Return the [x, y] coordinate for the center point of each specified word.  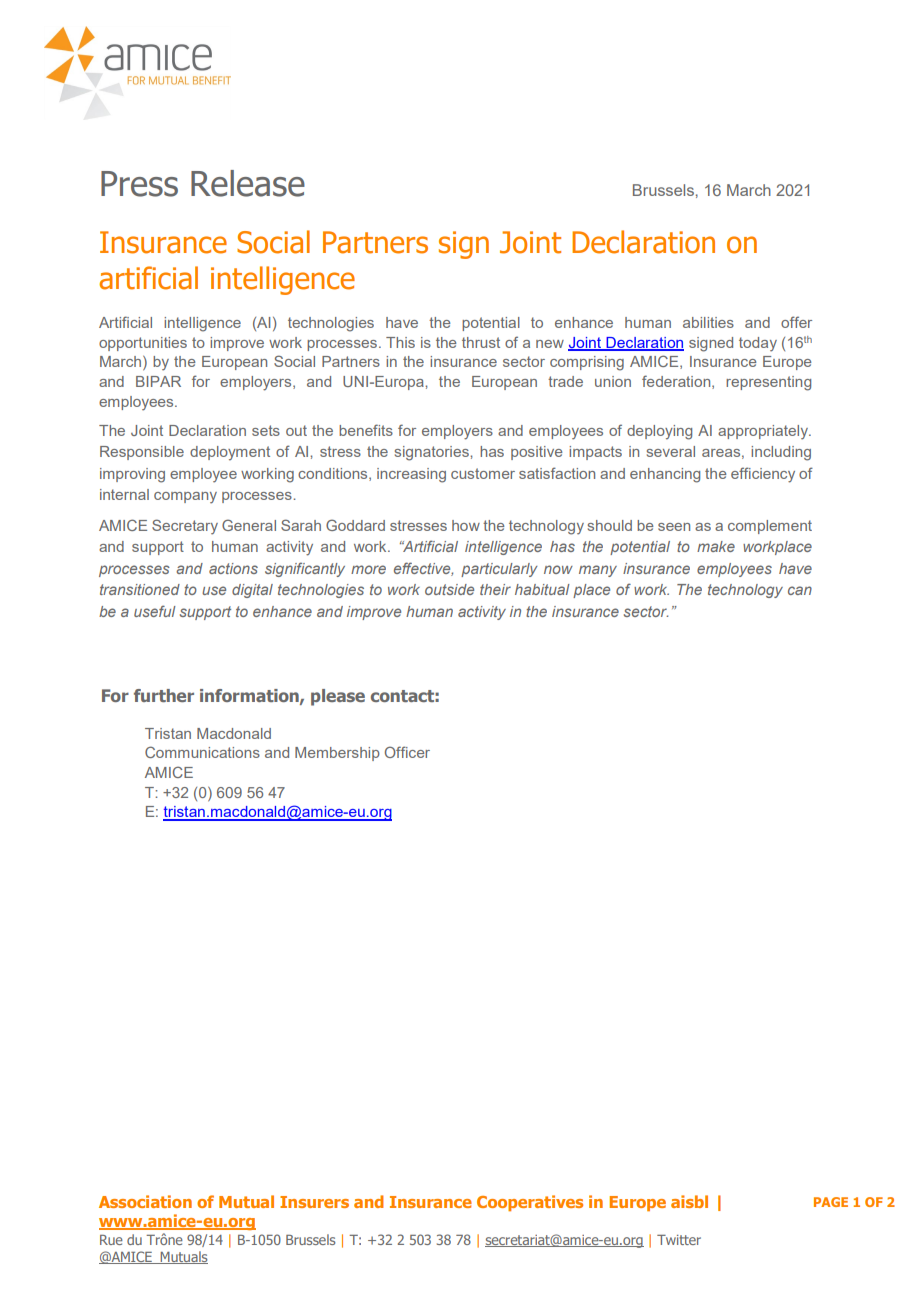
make [716, 546]
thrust [481, 342]
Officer [407, 752]
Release [248, 183]
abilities [708, 322]
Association [145, 1201]
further [164, 695]
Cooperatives [530, 1203]
